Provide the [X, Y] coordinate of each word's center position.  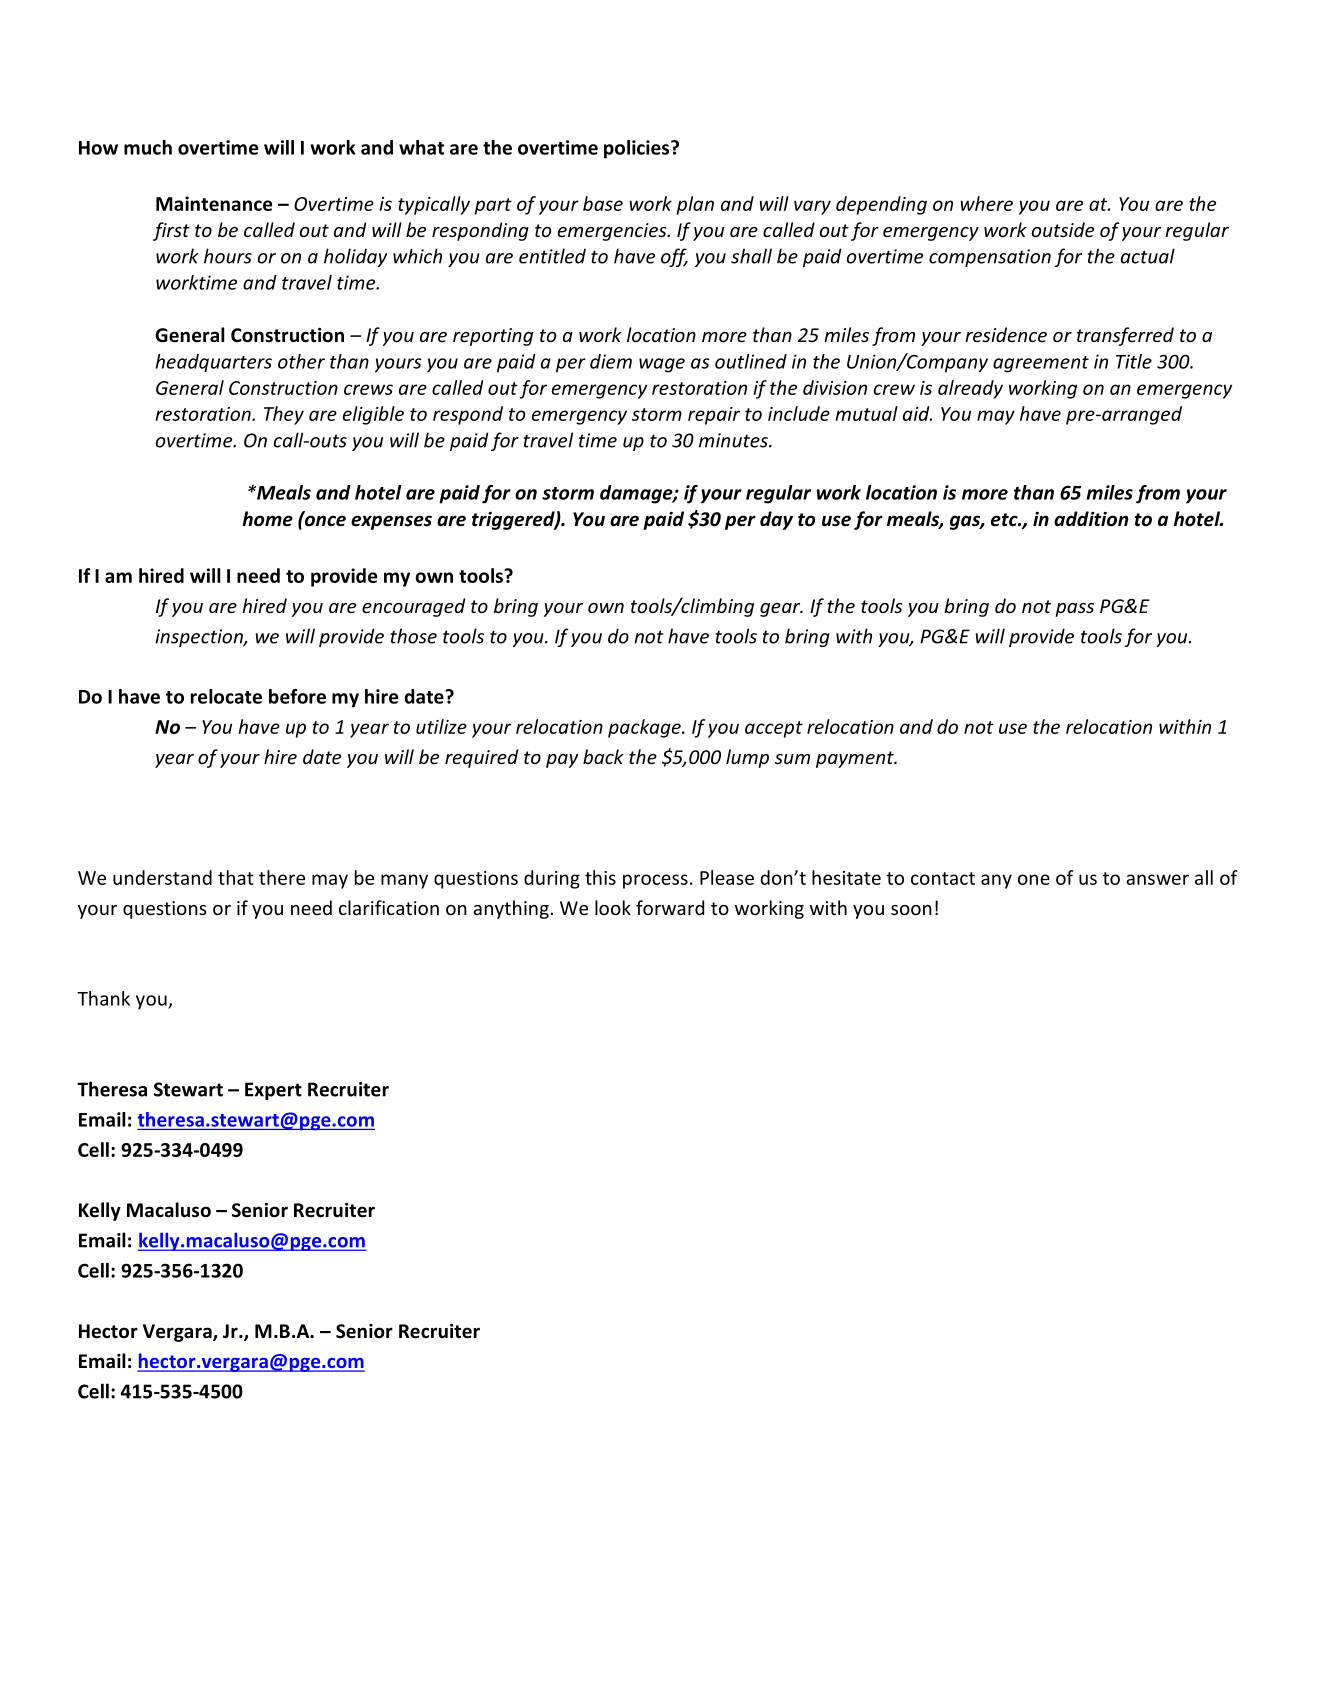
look [613, 907]
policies [638, 149]
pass [1074, 610]
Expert [273, 1091]
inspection [200, 638]
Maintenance [214, 203]
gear [781, 610]
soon [911, 910]
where [986, 203]
